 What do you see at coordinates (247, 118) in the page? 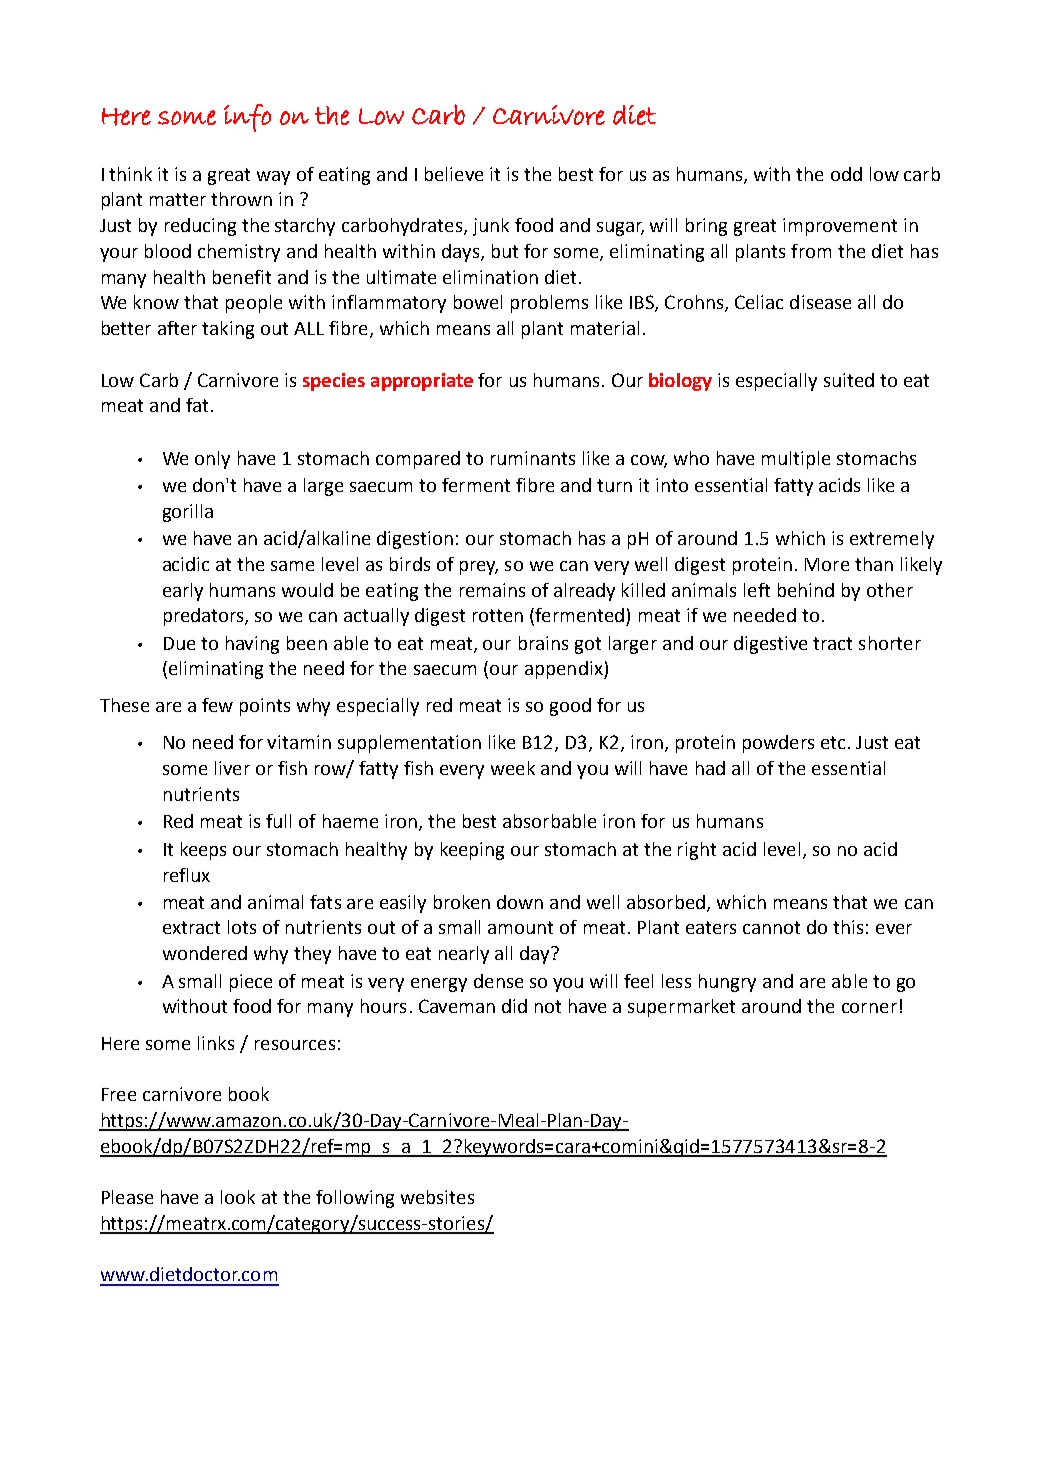
I see `info` at bounding box center [247, 118].
